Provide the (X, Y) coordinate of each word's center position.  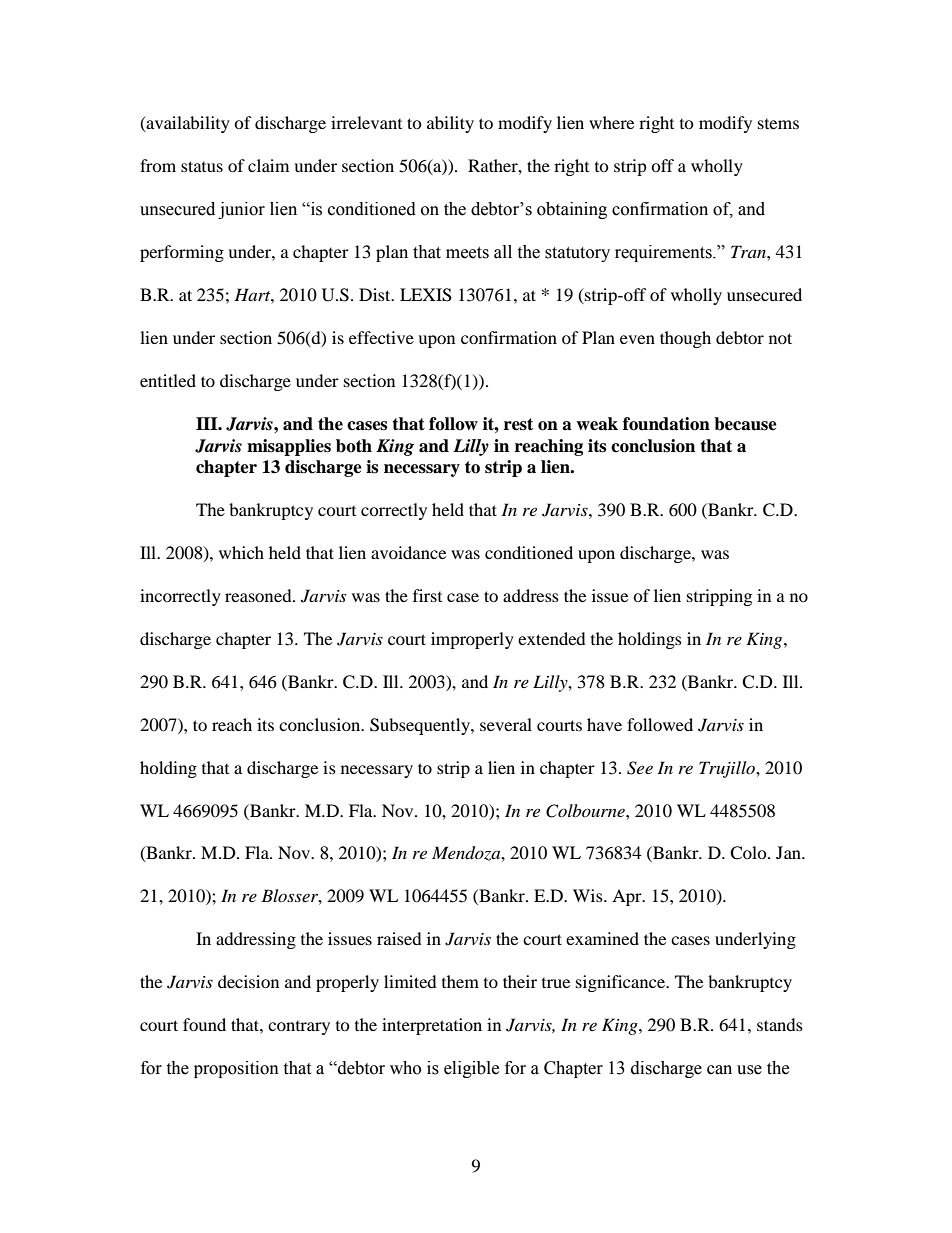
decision (248, 981)
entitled (168, 380)
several (506, 724)
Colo (749, 853)
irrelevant (366, 122)
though (685, 339)
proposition (236, 1069)
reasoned (259, 595)
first (427, 595)
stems (778, 124)
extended (552, 638)
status (202, 166)
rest (518, 424)
